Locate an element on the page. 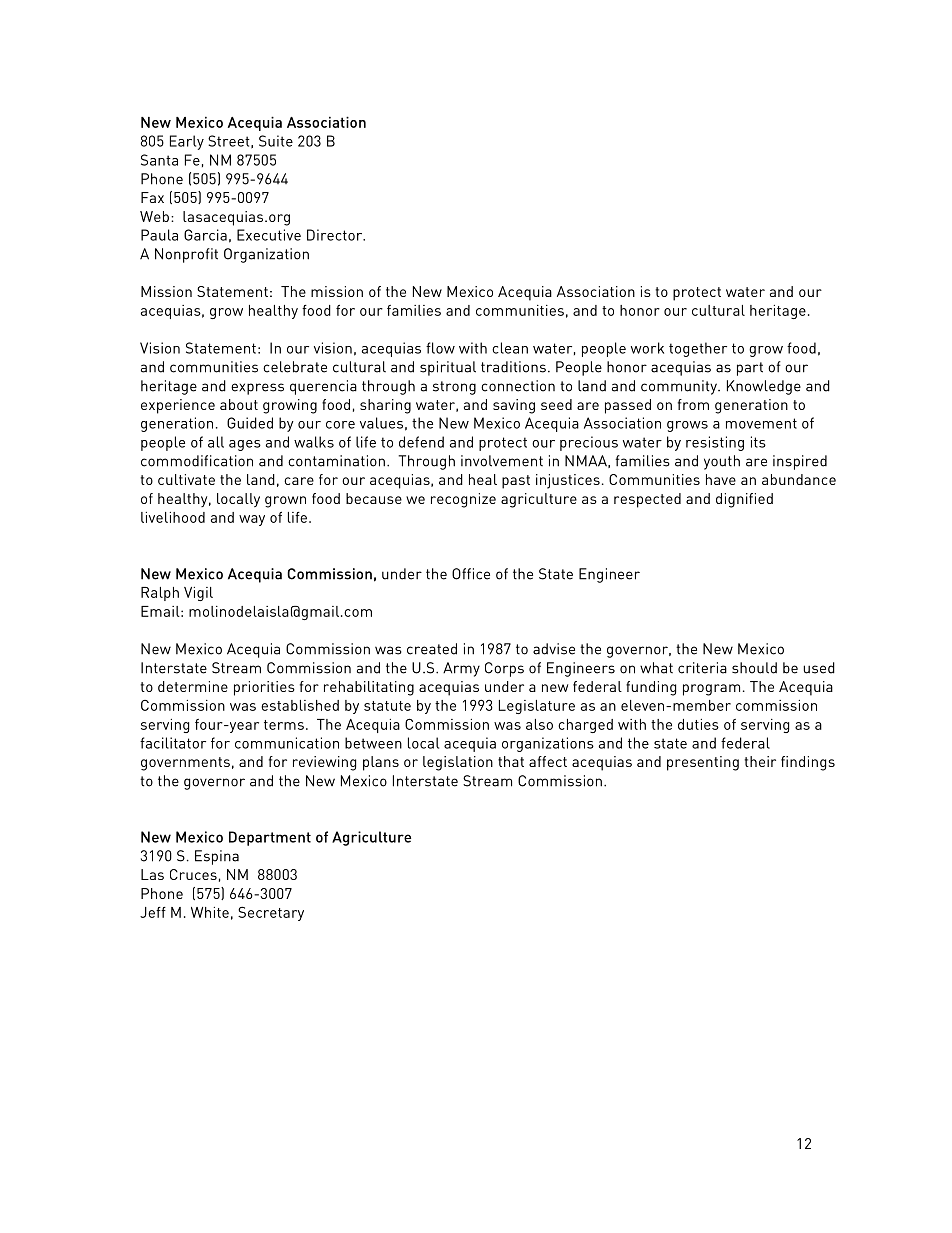 This image has height=1233, width=952. Director is located at coordinates (336, 235).
